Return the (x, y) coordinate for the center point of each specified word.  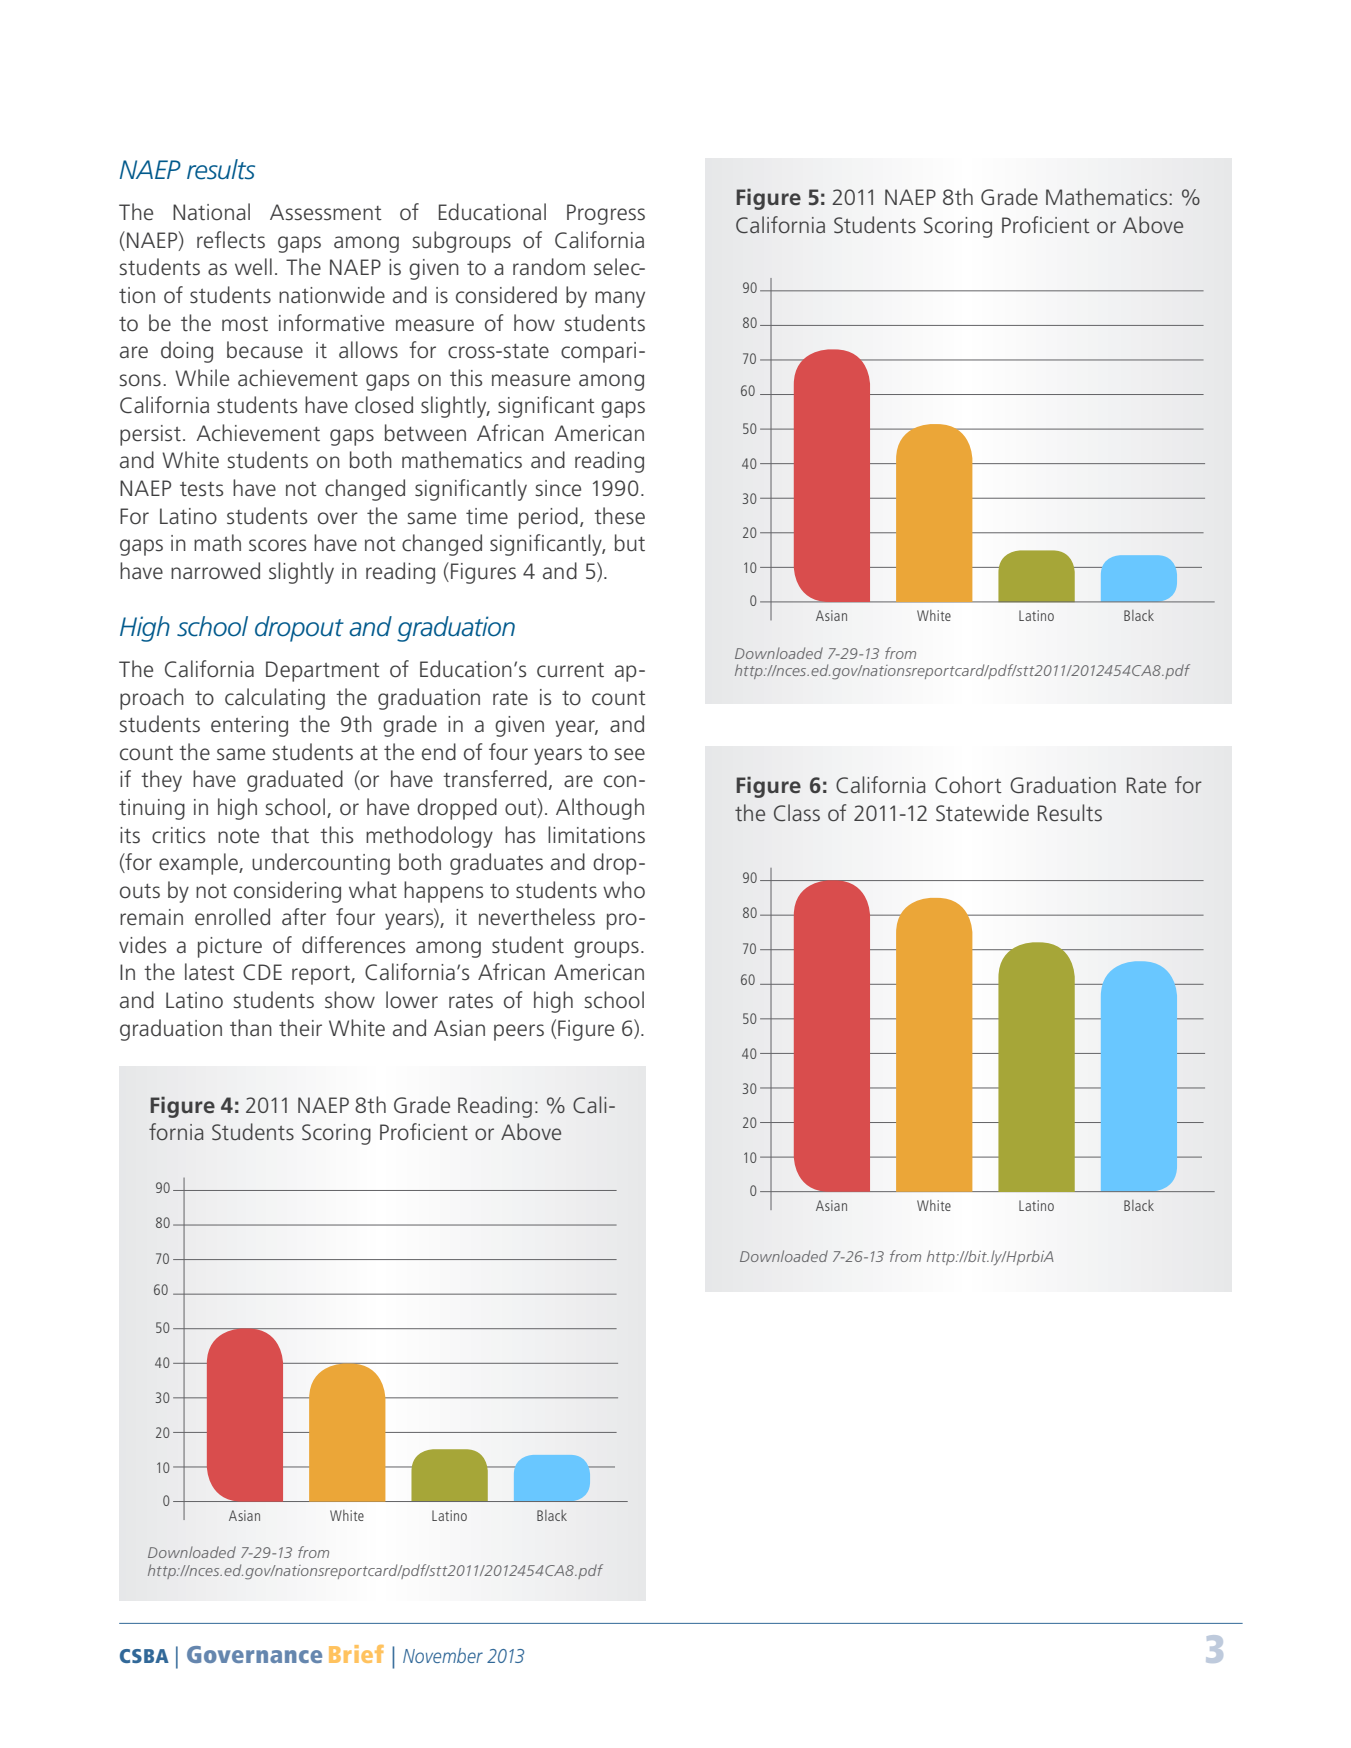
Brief (356, 1654)
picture (230, 947)
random (549, 267)
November (443, 1655)
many (620, 299)
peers (519, 1032)
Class (797, 813)
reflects (231, 240)
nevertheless (537, 917)
